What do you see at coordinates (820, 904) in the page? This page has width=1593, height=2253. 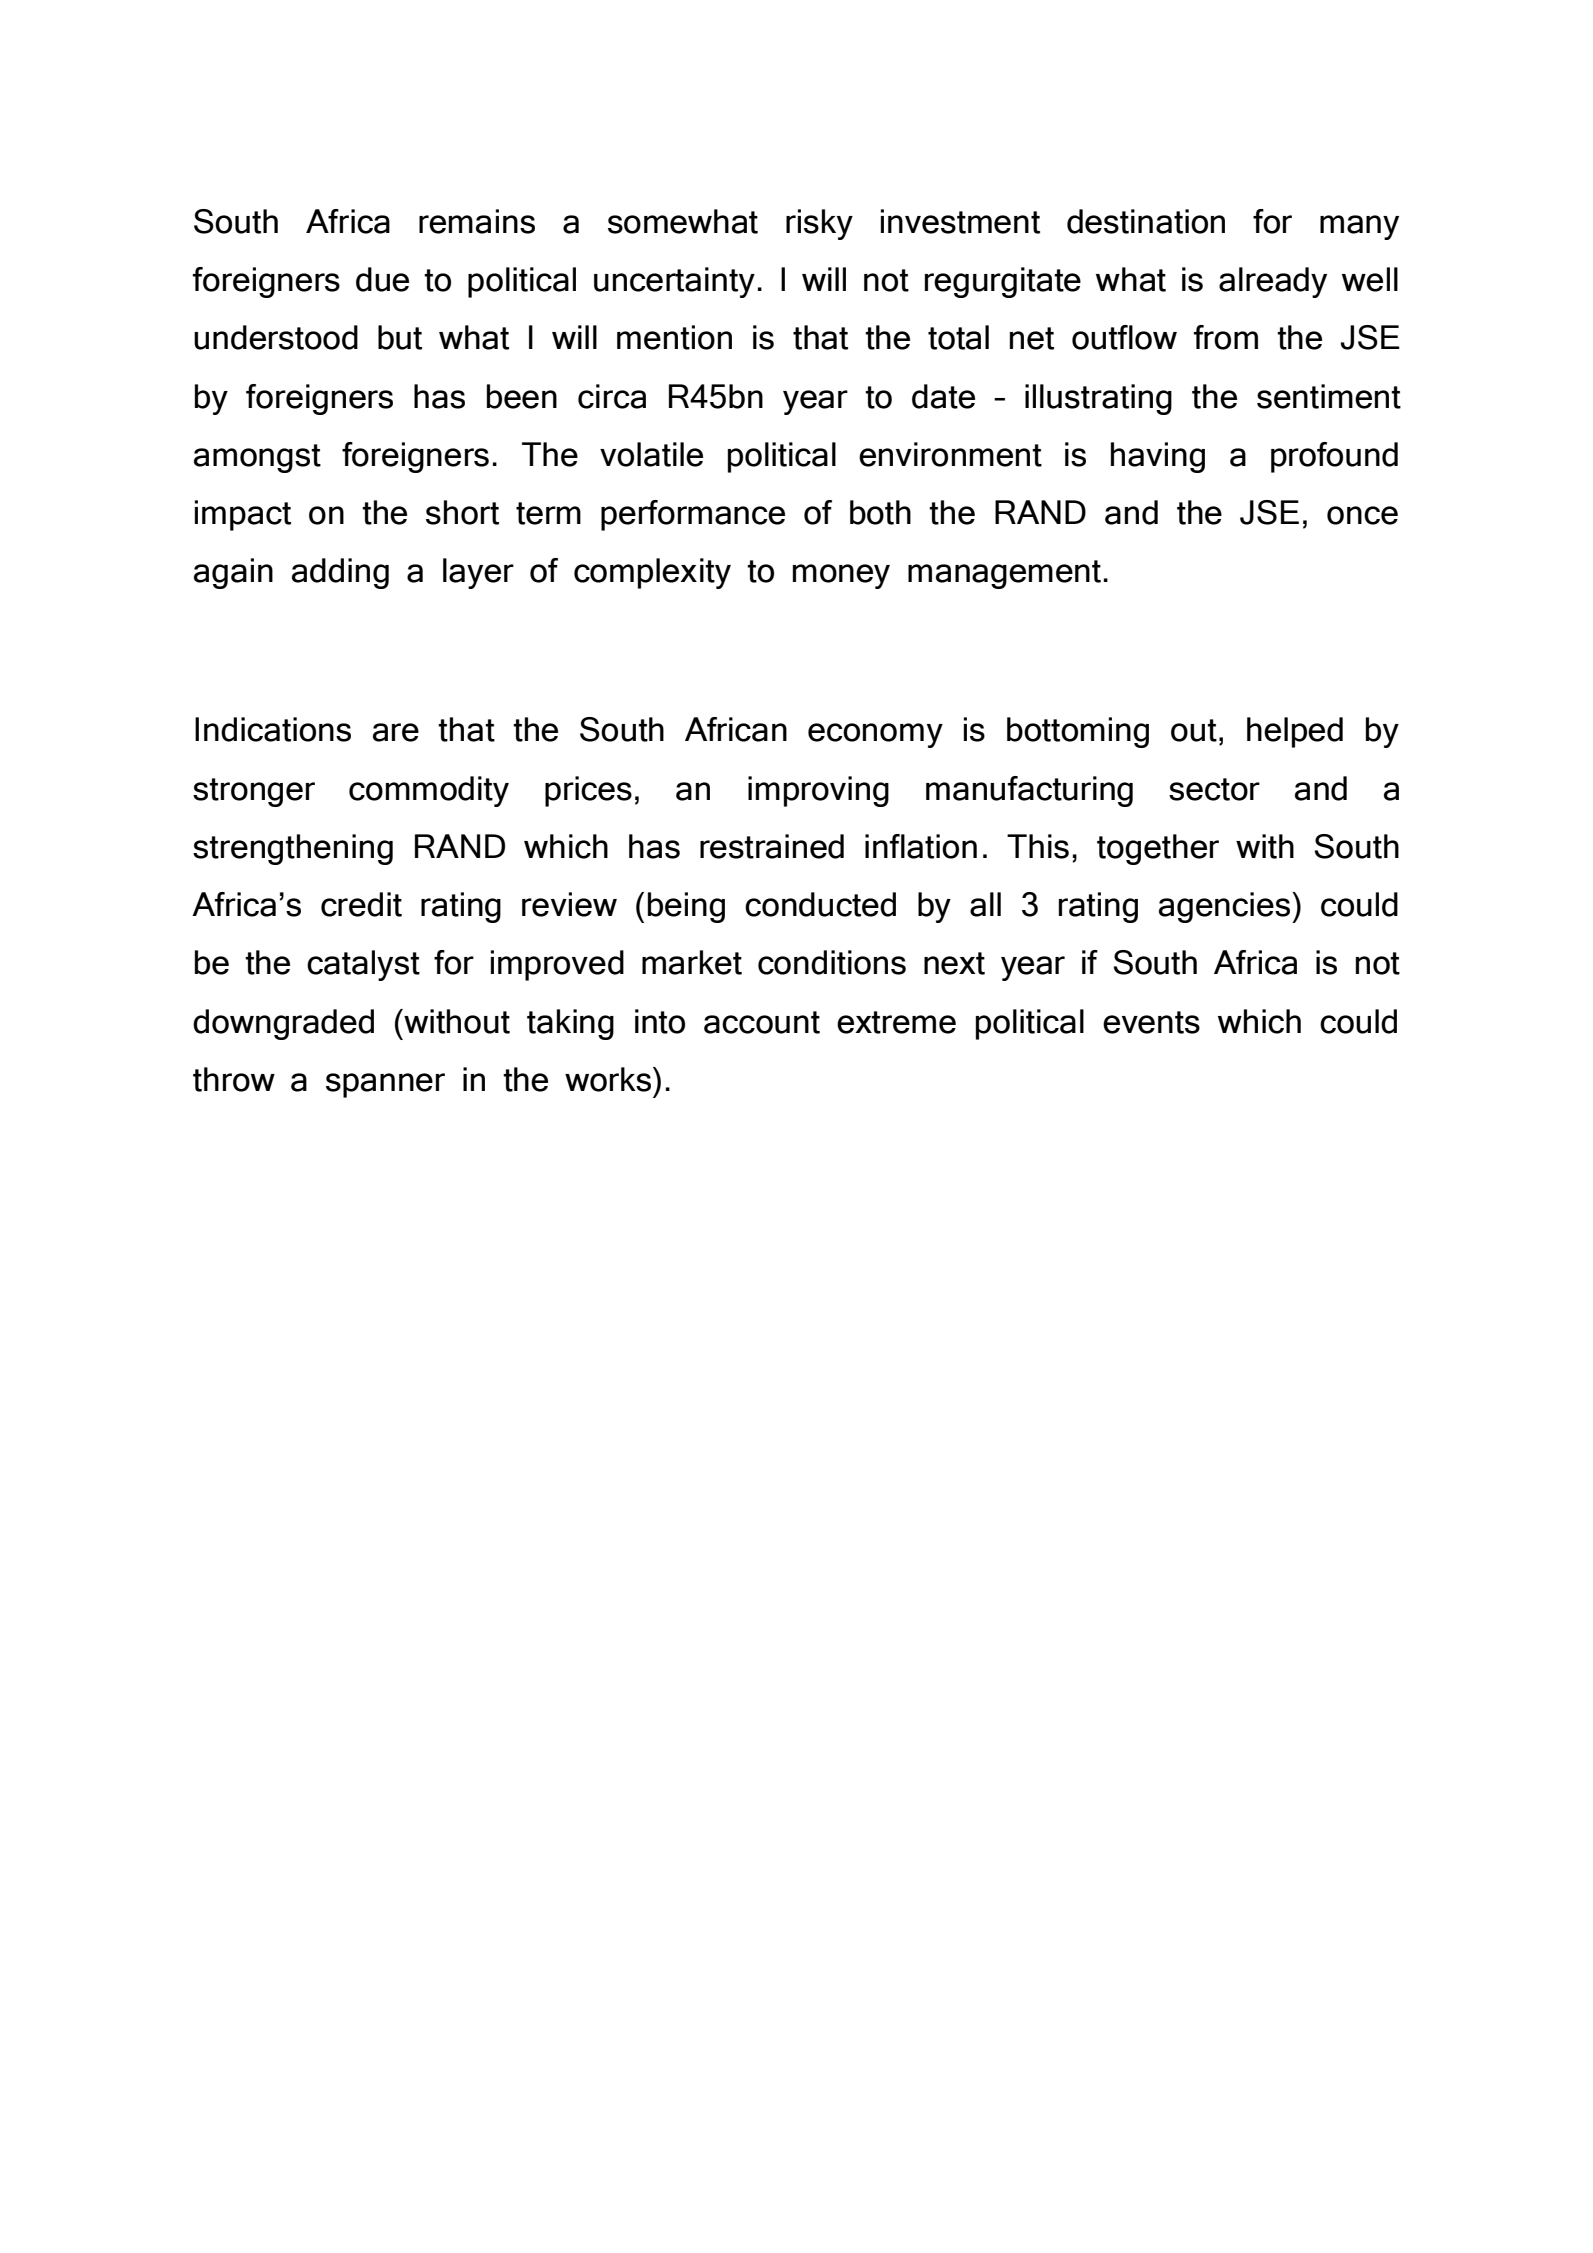 I see `conducted` at bounding box center [820, 904].
